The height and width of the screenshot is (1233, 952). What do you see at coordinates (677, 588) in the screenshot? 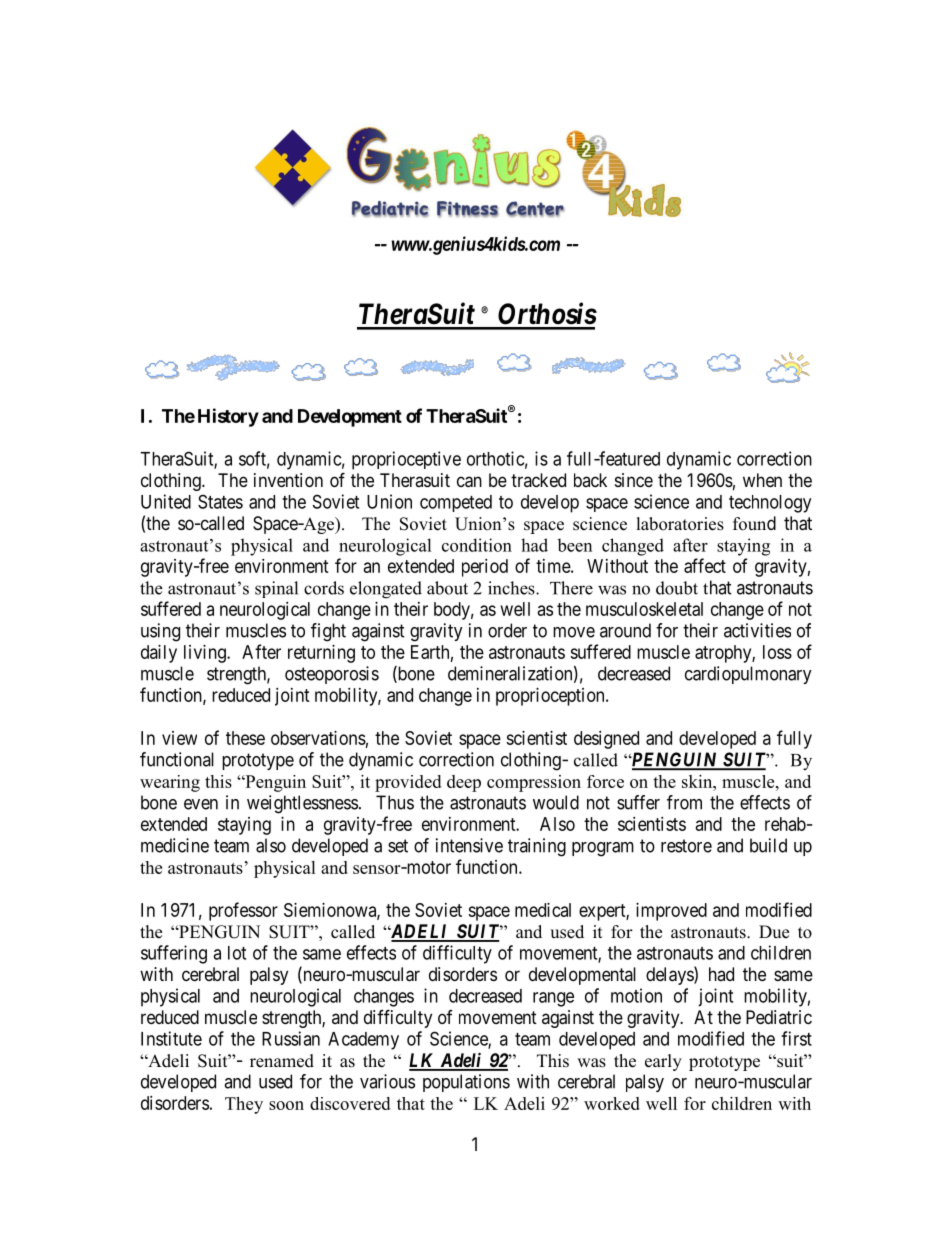
I see `doubt` at bounding box center [677, 588].
